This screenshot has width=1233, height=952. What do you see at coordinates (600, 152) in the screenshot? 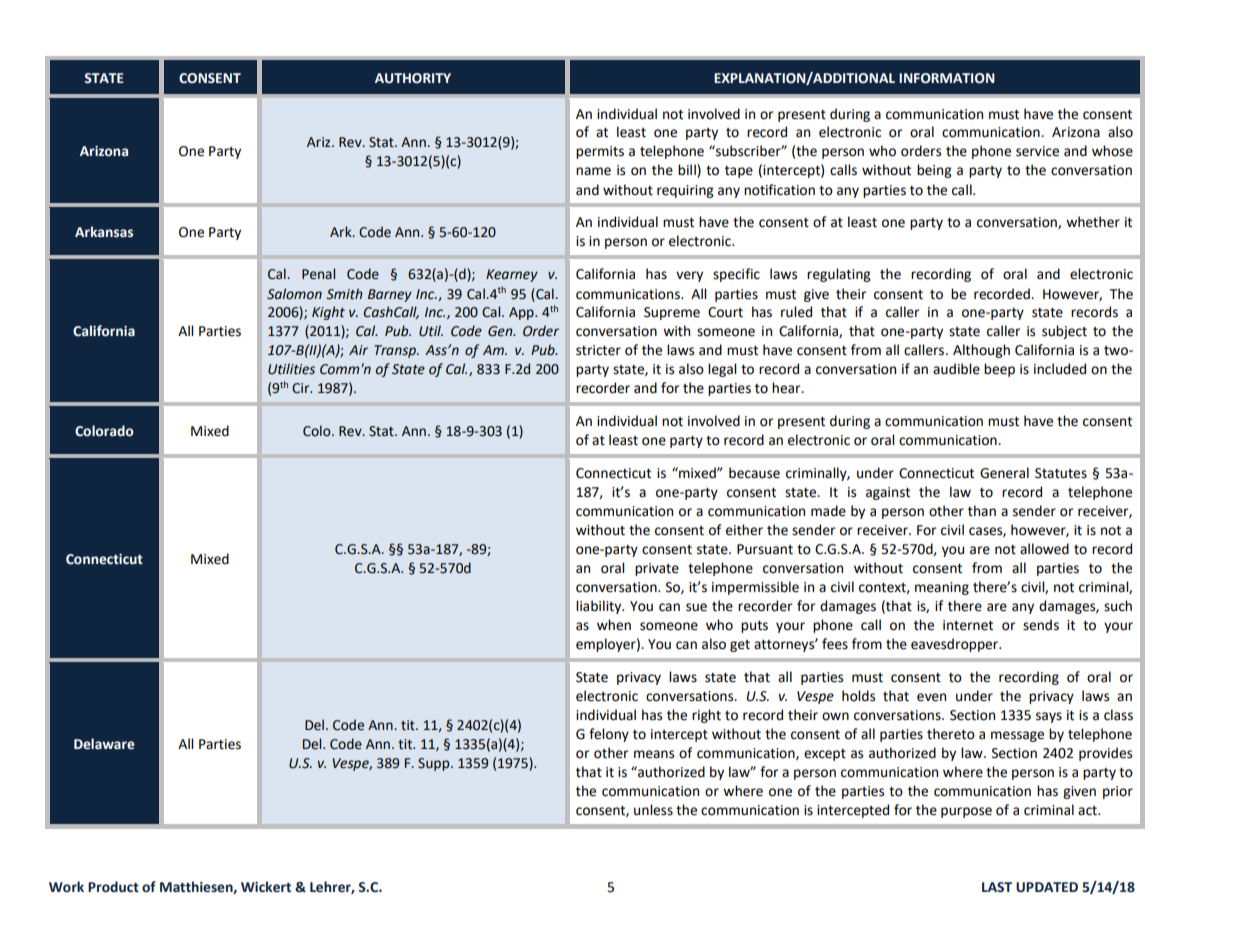
I see `permits` at bounding box center [600, 152].
